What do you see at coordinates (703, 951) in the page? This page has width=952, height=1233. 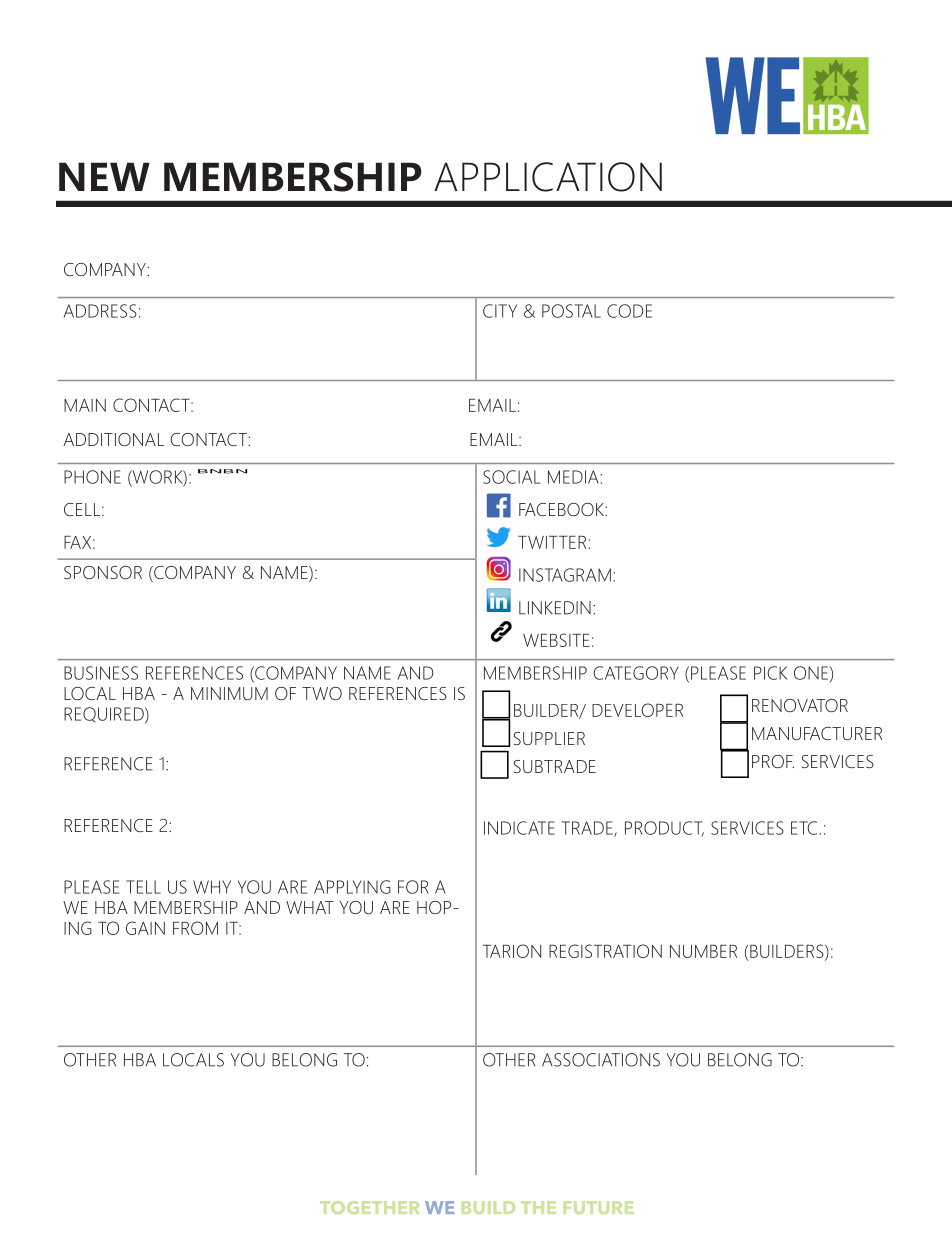 I see `NUMBER` at bounding box center [703, 951].
